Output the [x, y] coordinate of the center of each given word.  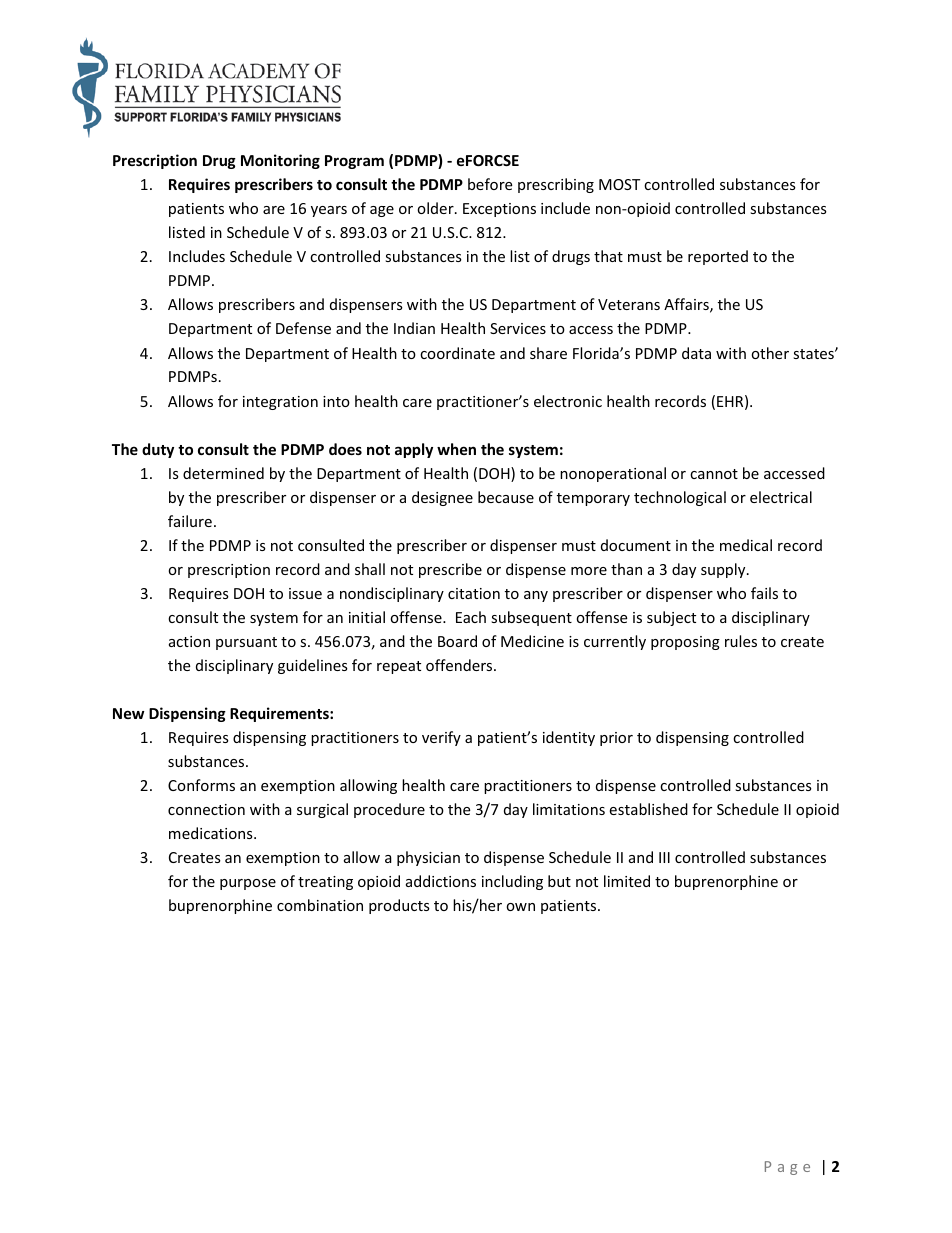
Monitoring [280, 161]
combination [320, 905]
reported [718, 257]
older [436, 208]
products [399, 906]
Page [787, 1168]
